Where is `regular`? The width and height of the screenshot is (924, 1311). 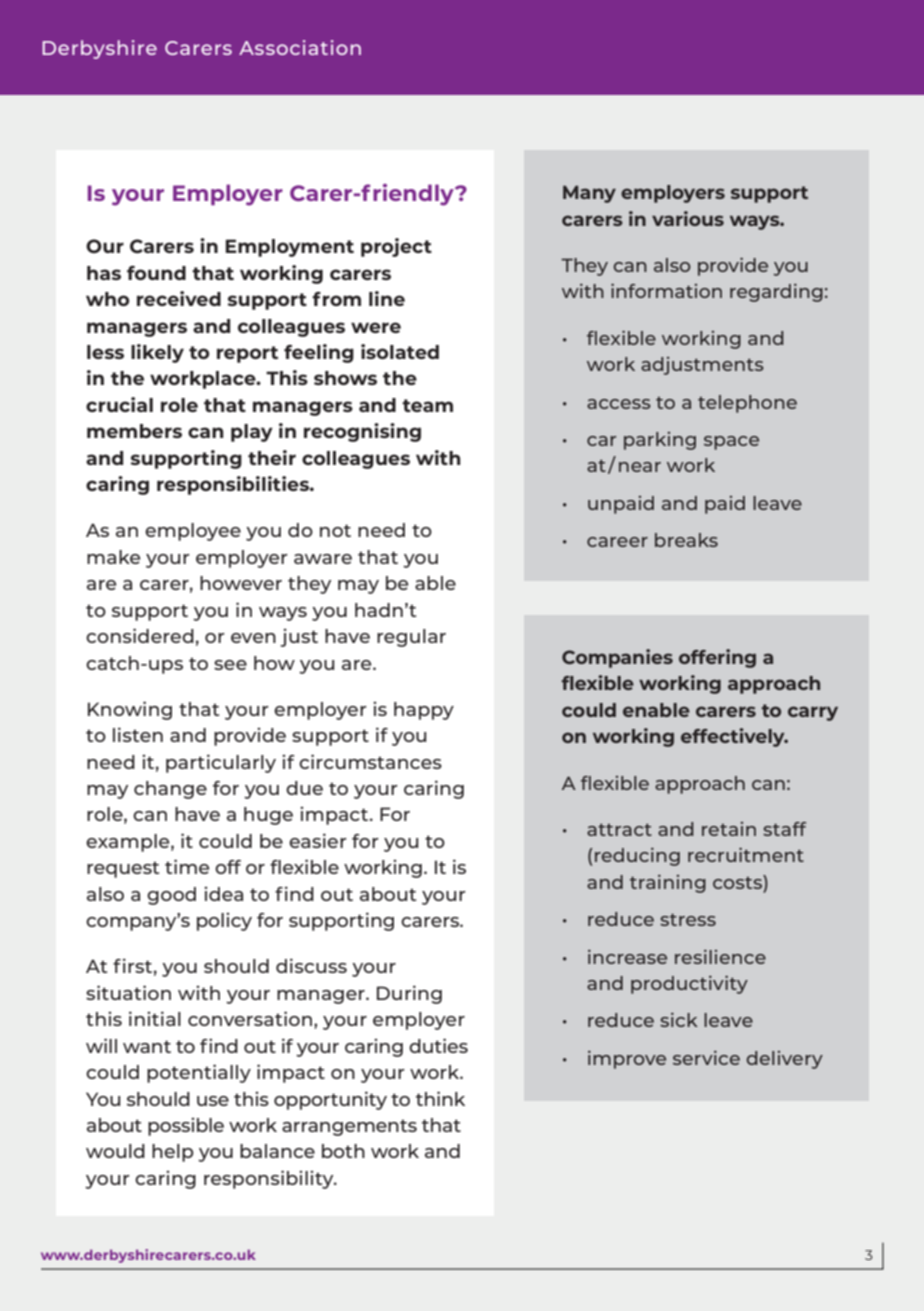
regular is located at coordinates (411, 638).
